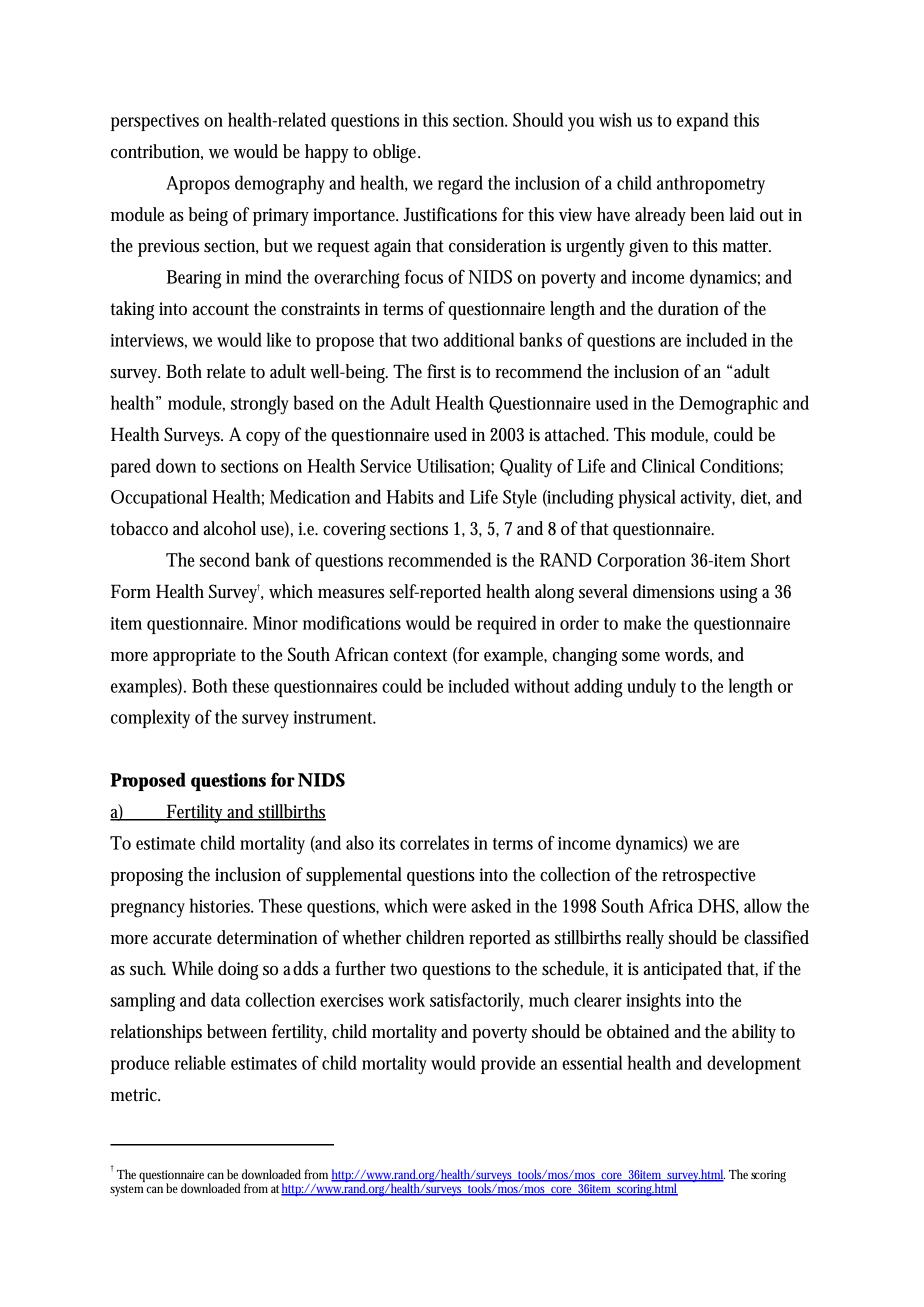 This screenshot has height=1307, width=924. What do you see at coordinates (194, 657) in the screenshot?
I see `appropriate` at bounding box center [194, 657].
